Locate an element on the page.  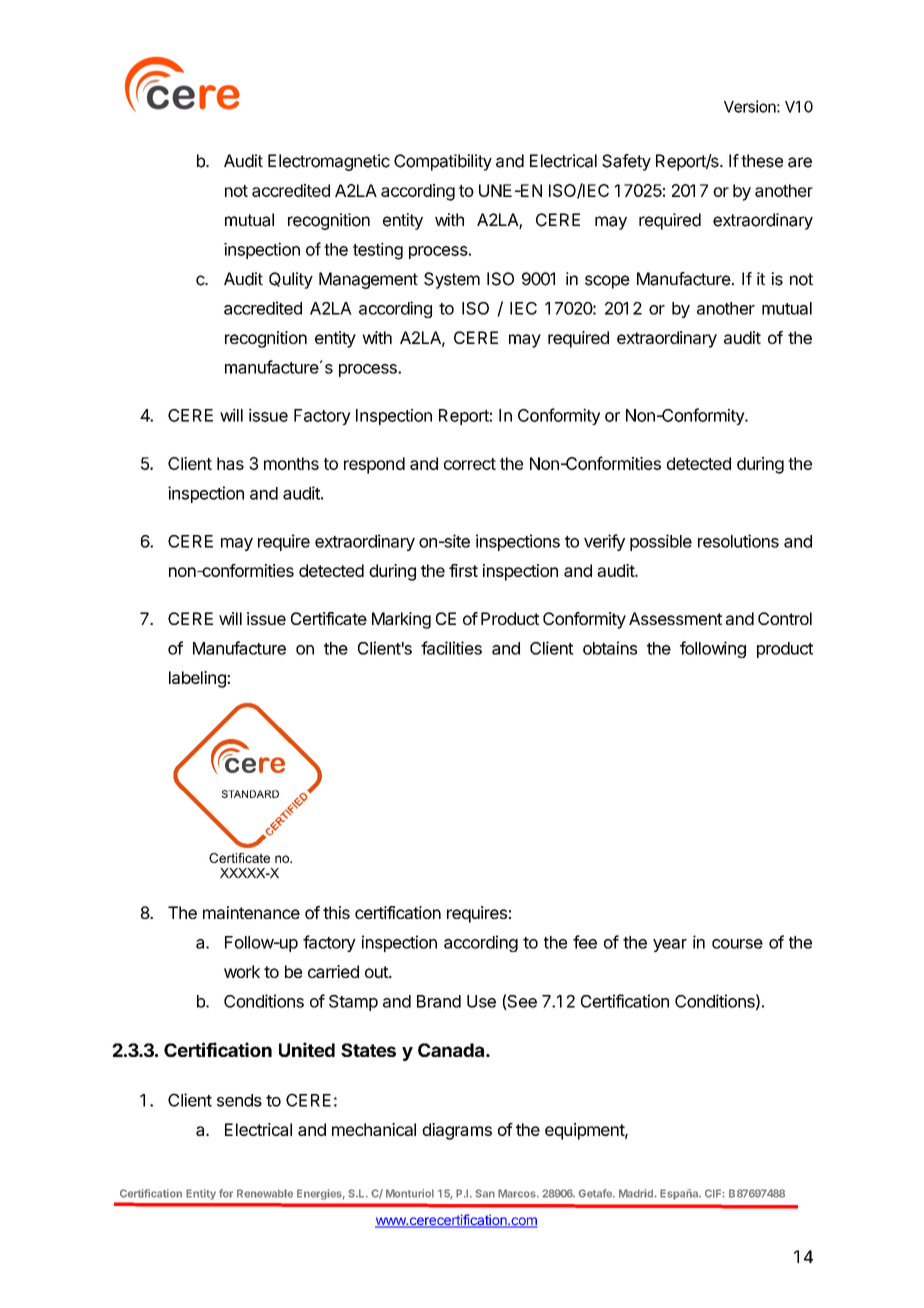
these is located at coordinates (762, 161).
